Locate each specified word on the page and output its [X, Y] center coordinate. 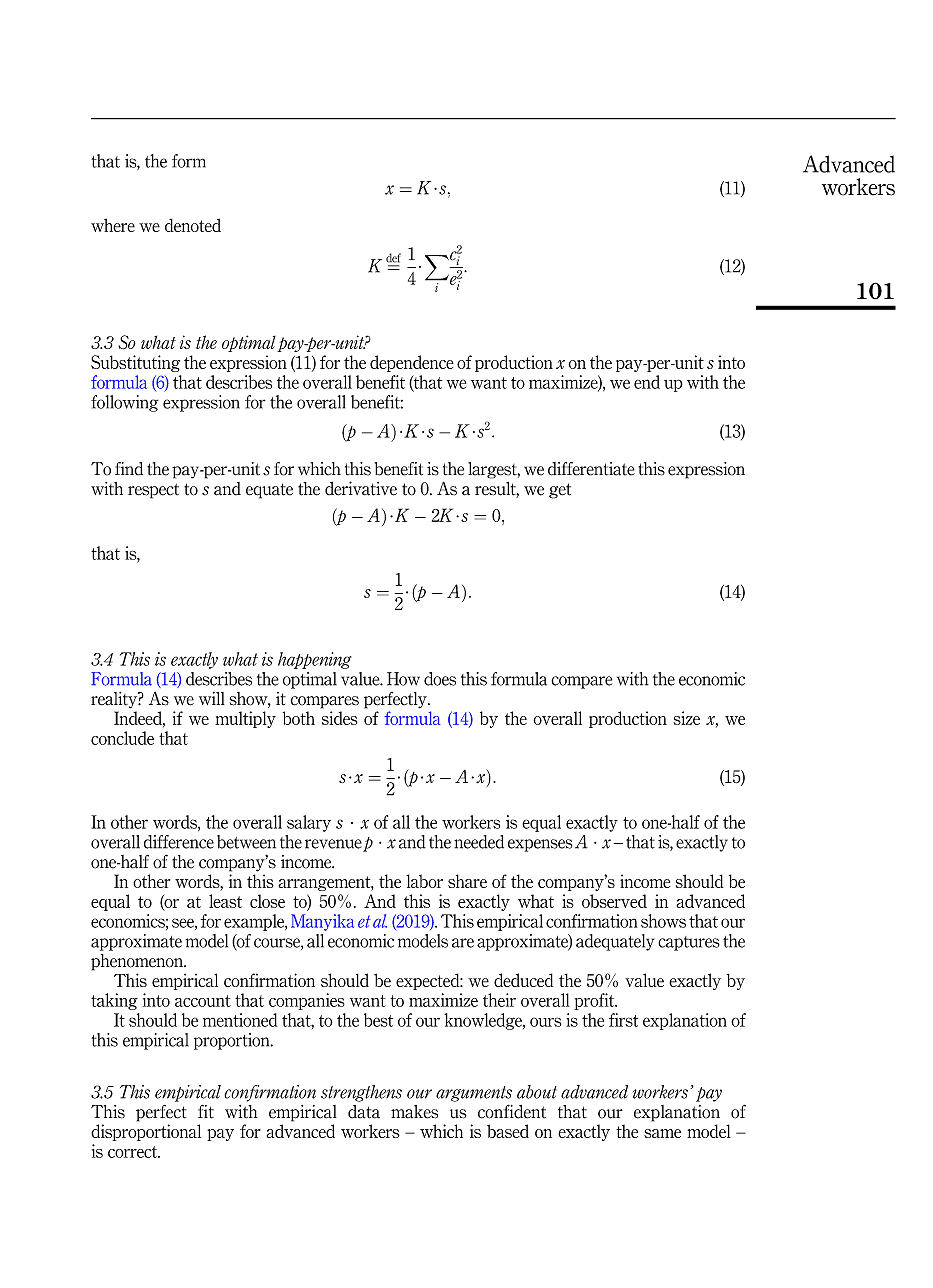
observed [614, 901]
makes [414, 1112]
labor [424, 881]
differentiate [591, 469]
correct [133, 1152]
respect [153, 491]
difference [179, 842]
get [560, 491]
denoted [193, 225]
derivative [361, 488]
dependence [412, 363]
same [662, 1133]
